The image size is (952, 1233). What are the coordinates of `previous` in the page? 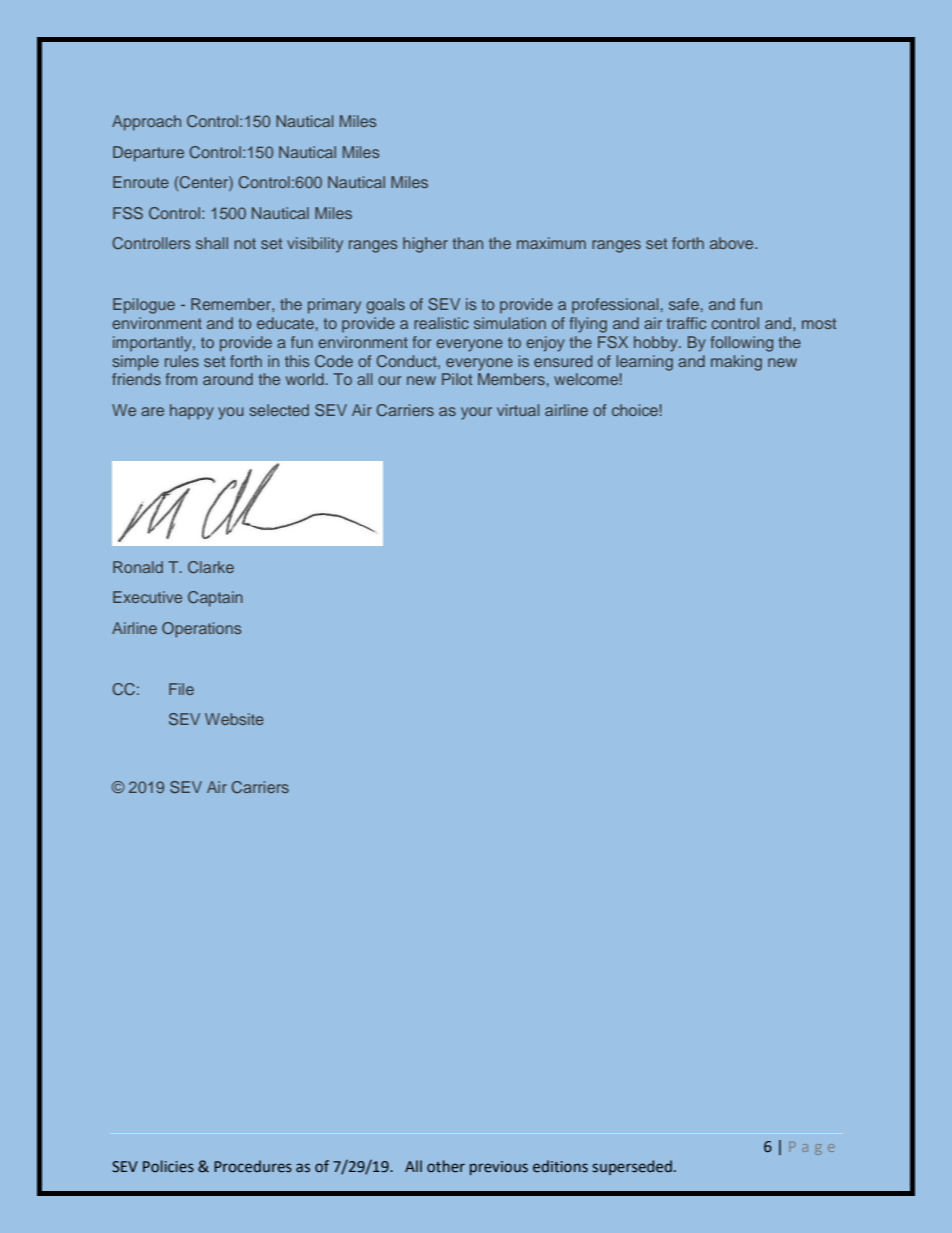 It's located at (499, 1168).
